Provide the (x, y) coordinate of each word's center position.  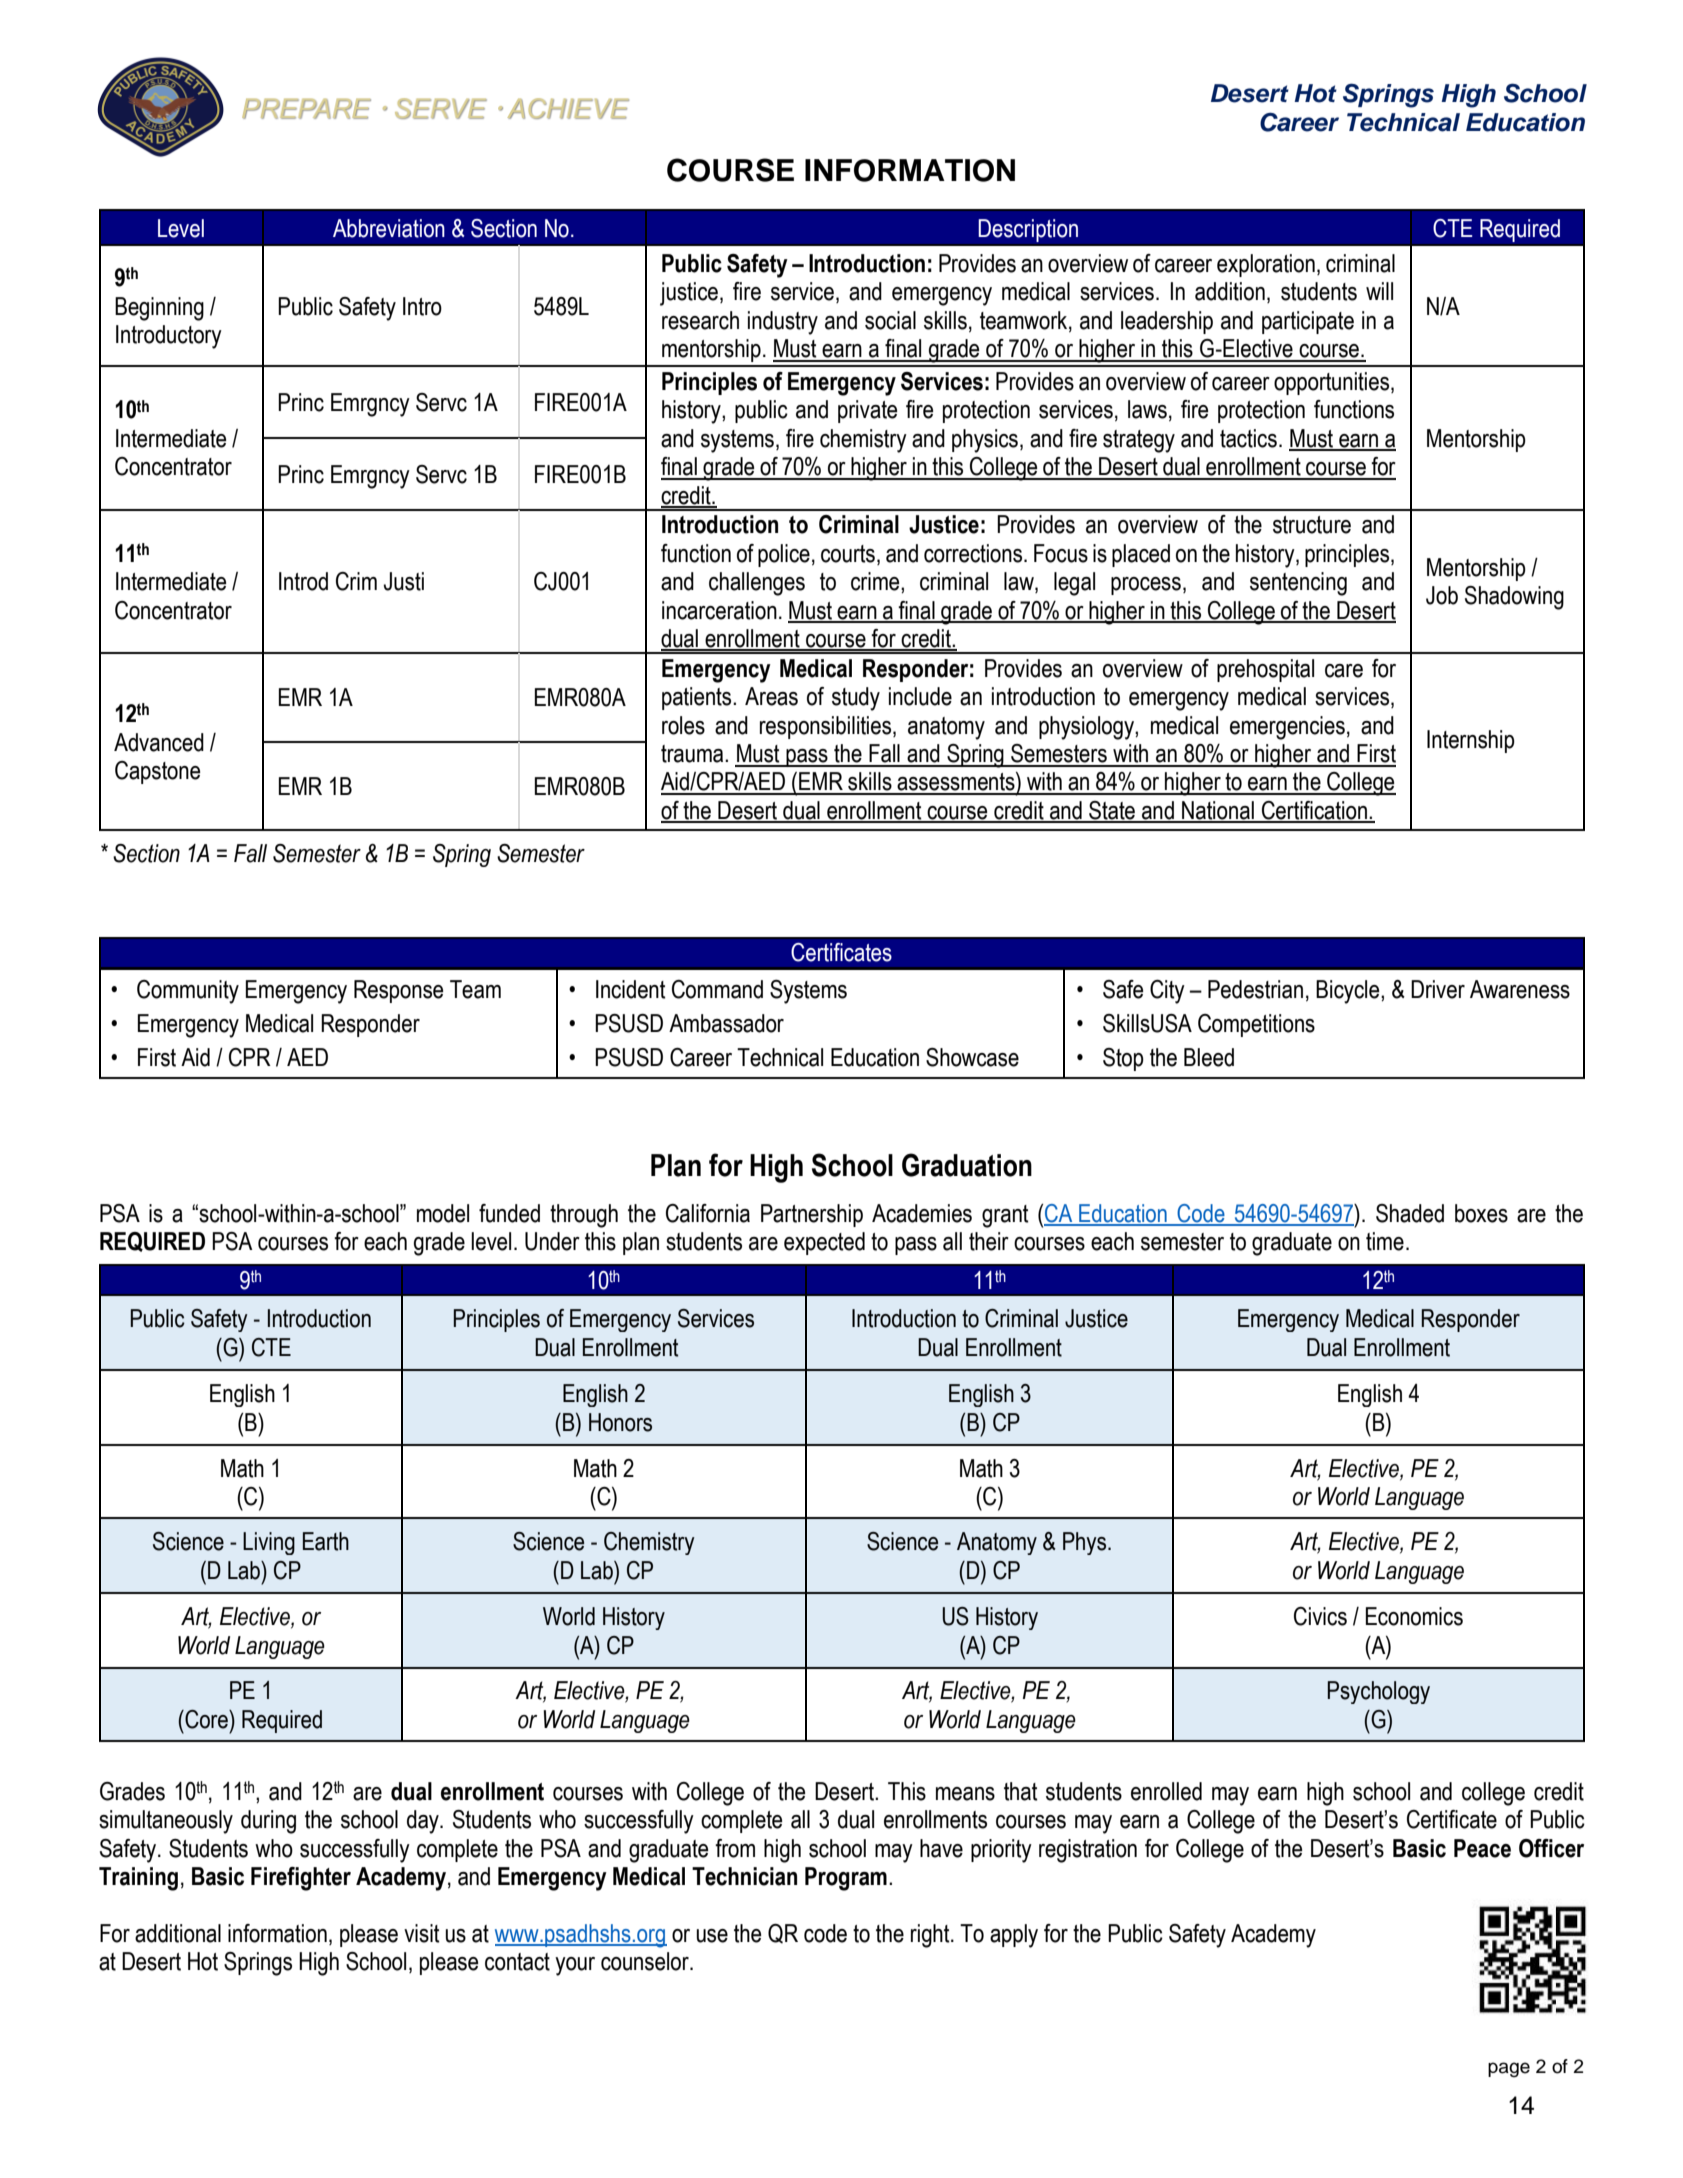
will (1379, 291)
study (856, 699)
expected (824, 1243)
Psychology (1378, 1692)
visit (422, 1933)
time (1385, 1241)
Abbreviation (389, 228)
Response (398, 991)
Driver (1438, 989)
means (965, 1794)
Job (1442, 595)
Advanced (159, 742)
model (443, 1213)
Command (717, 989)
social (890, 320)
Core (206, 1719)
